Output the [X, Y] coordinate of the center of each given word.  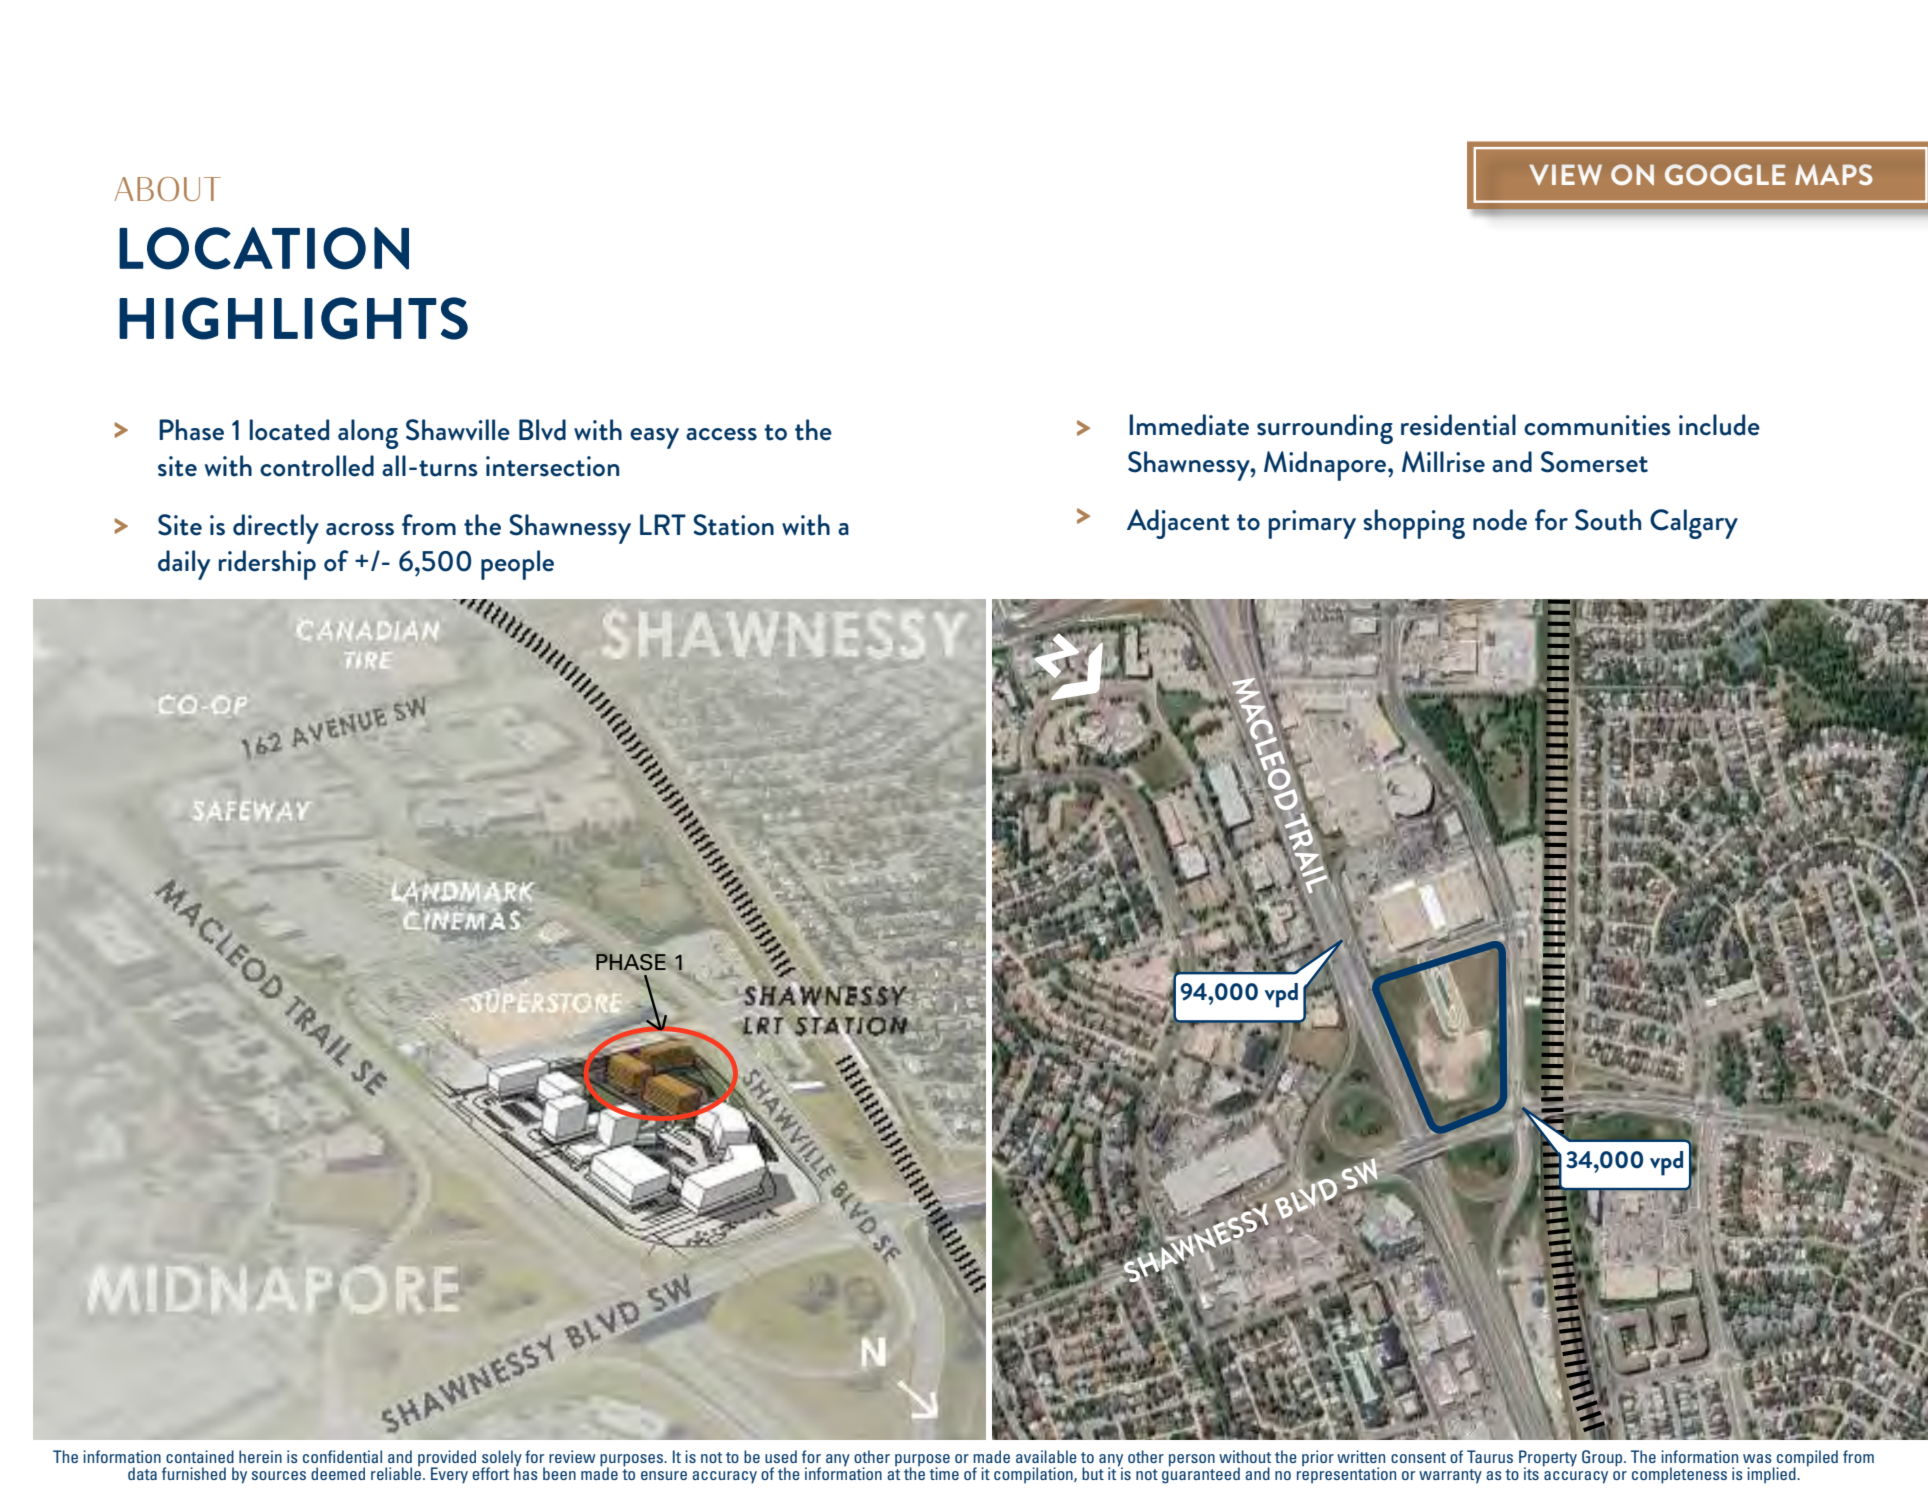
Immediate [1189, 425]
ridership [267, 565]
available [1046, 1456]
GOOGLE [1725, 174]
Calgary [1694, 524]
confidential [342, 1456]
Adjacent [1178, 524]
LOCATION [264, 248]
